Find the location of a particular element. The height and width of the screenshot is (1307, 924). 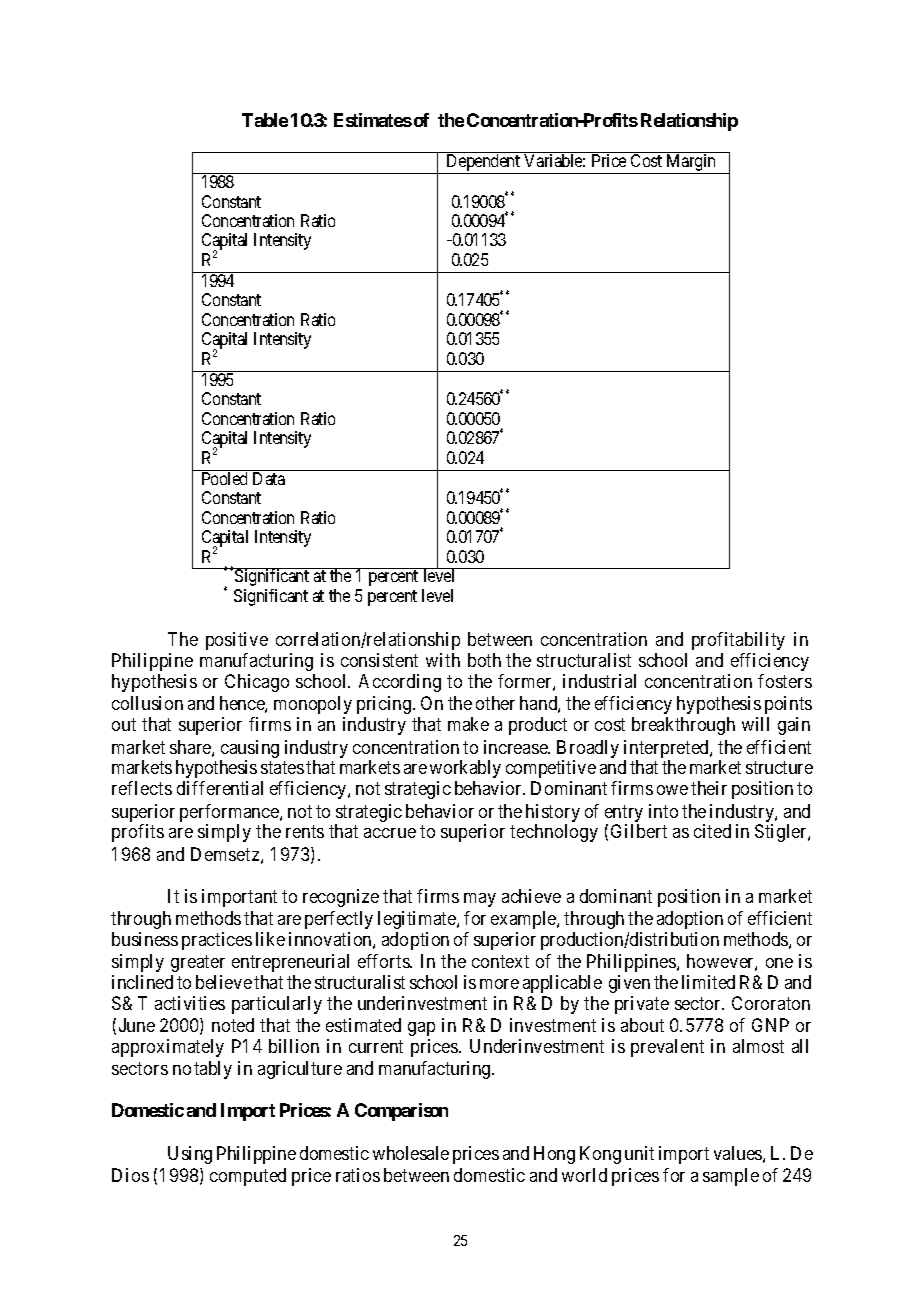

both is located at coordinates (484, 660).
